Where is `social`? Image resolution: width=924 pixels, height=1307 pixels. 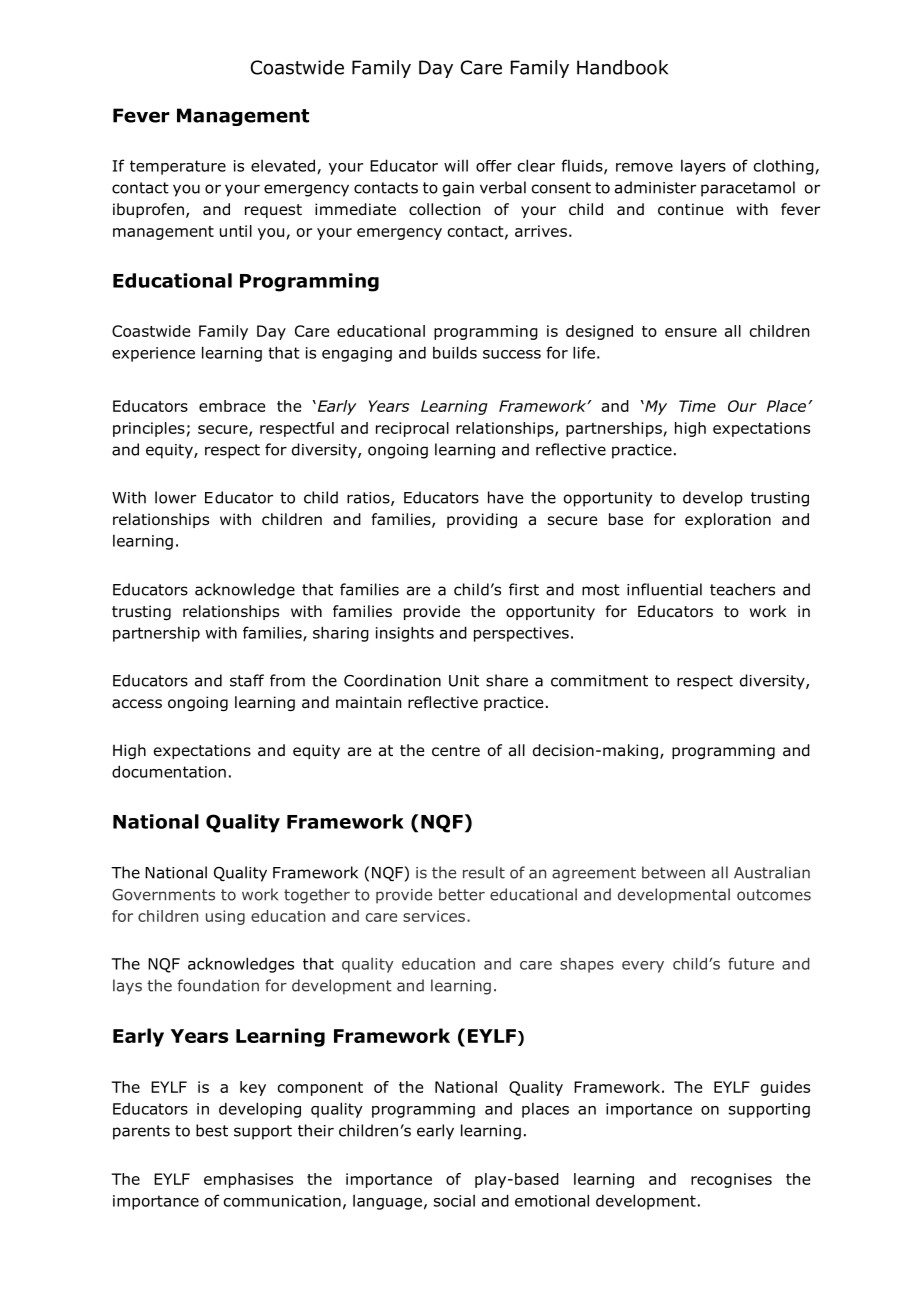
social is located at coordinates (454, 1200).
